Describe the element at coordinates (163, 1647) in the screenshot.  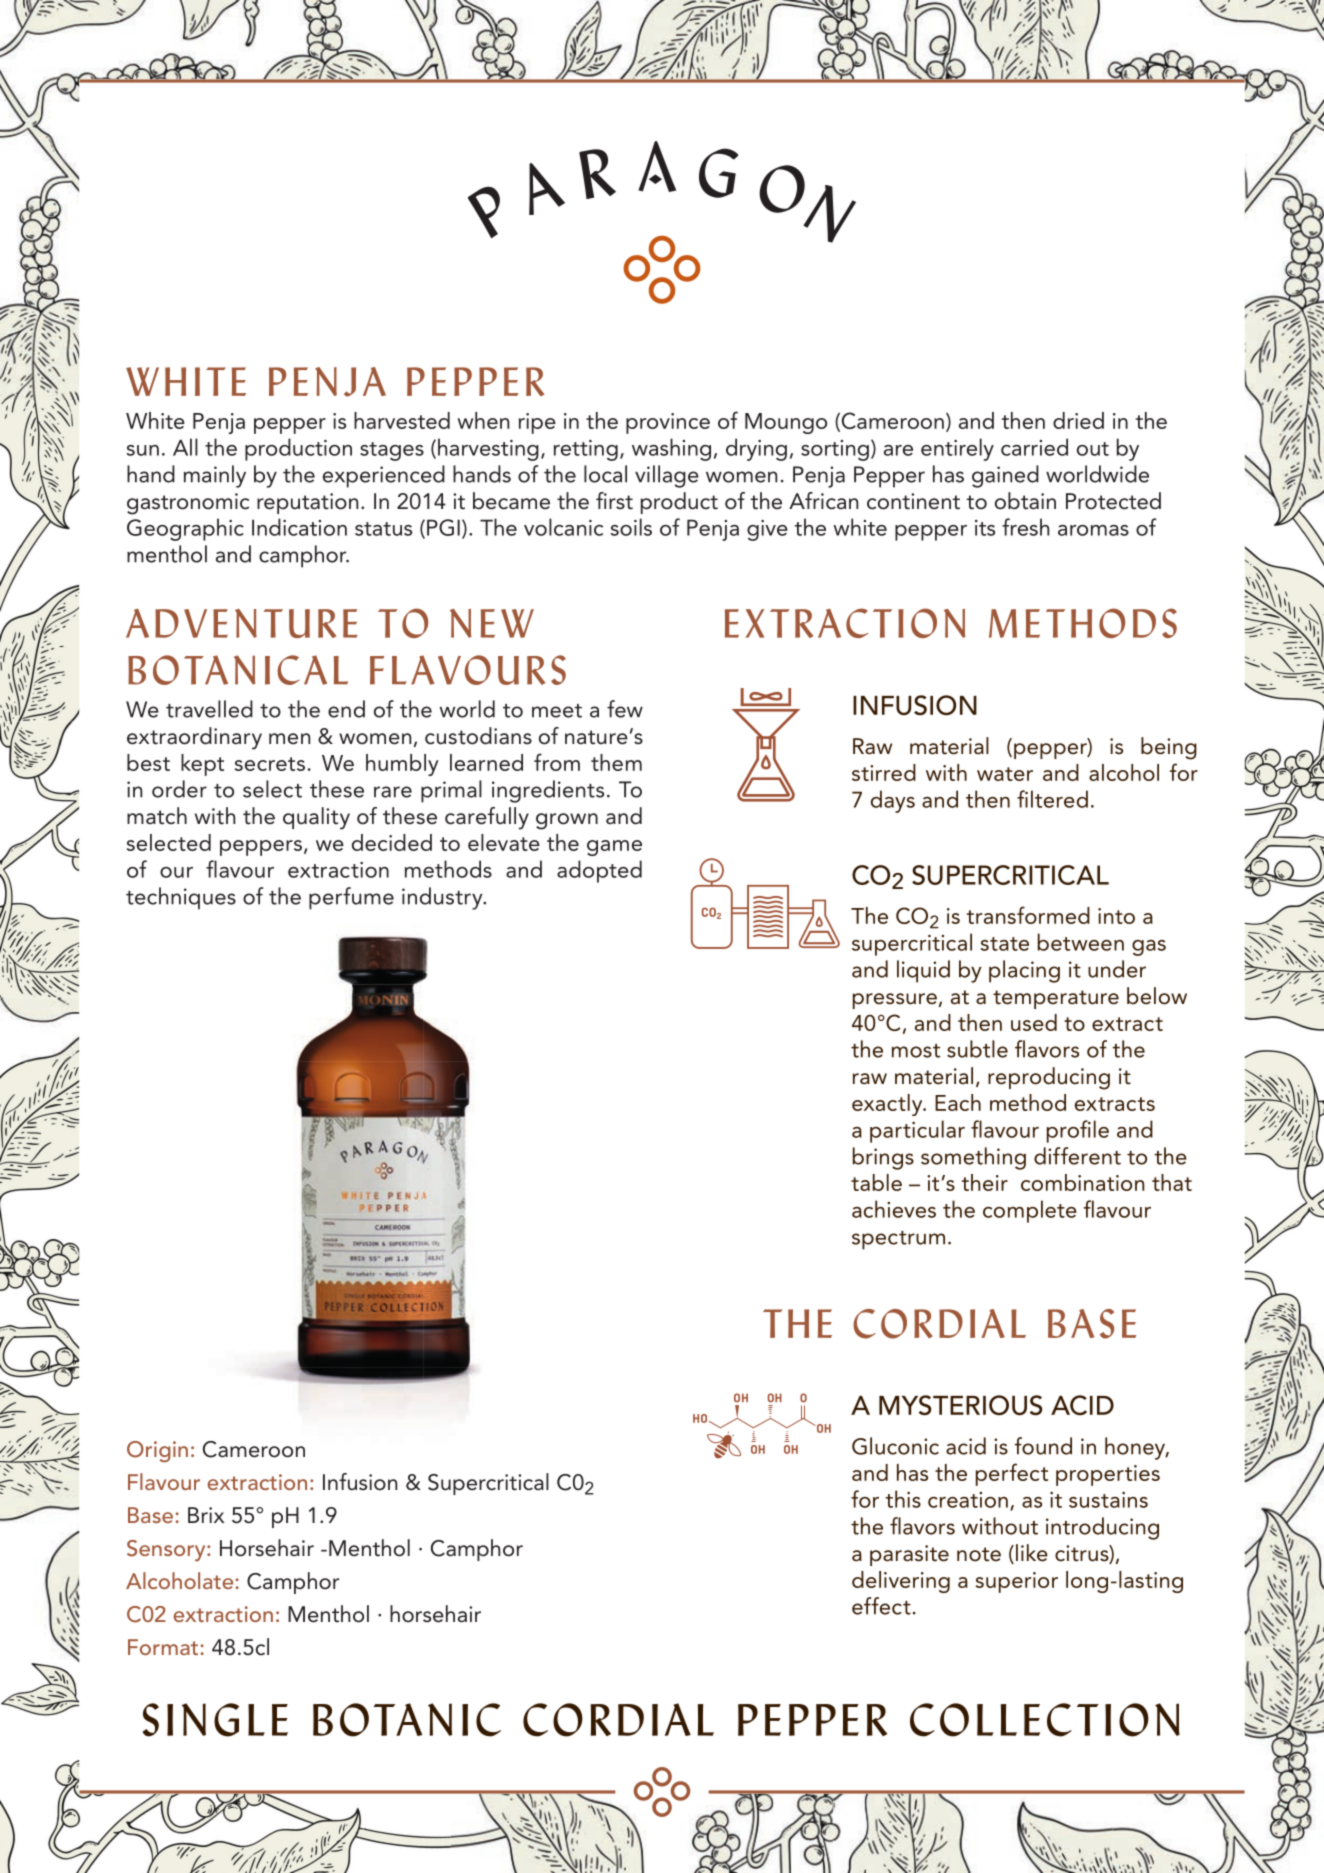
I see `Format` at that location.
